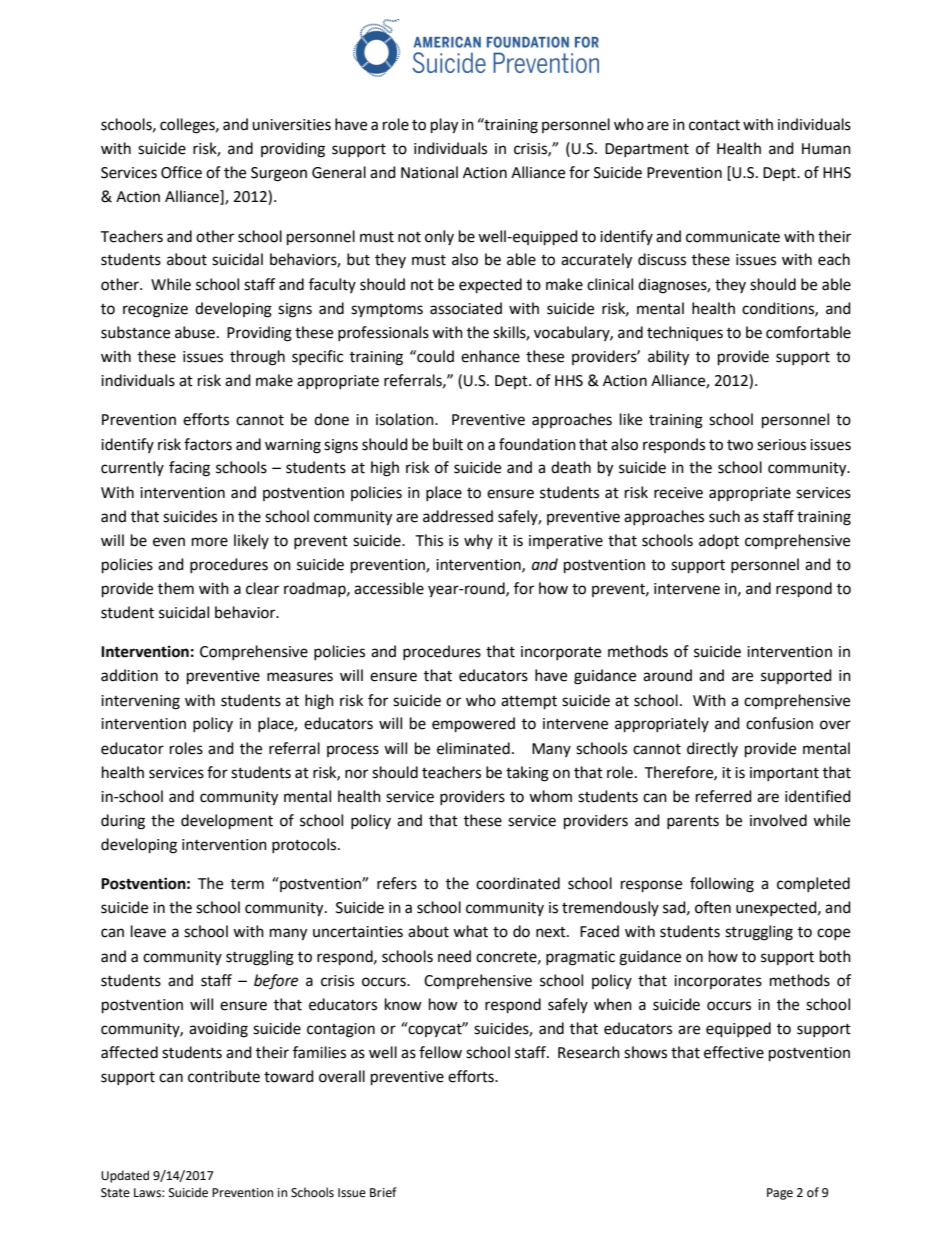 Image resolution: width=952 pixels, height=1233 pixels. I want to click on Office, so click(181, 172).
